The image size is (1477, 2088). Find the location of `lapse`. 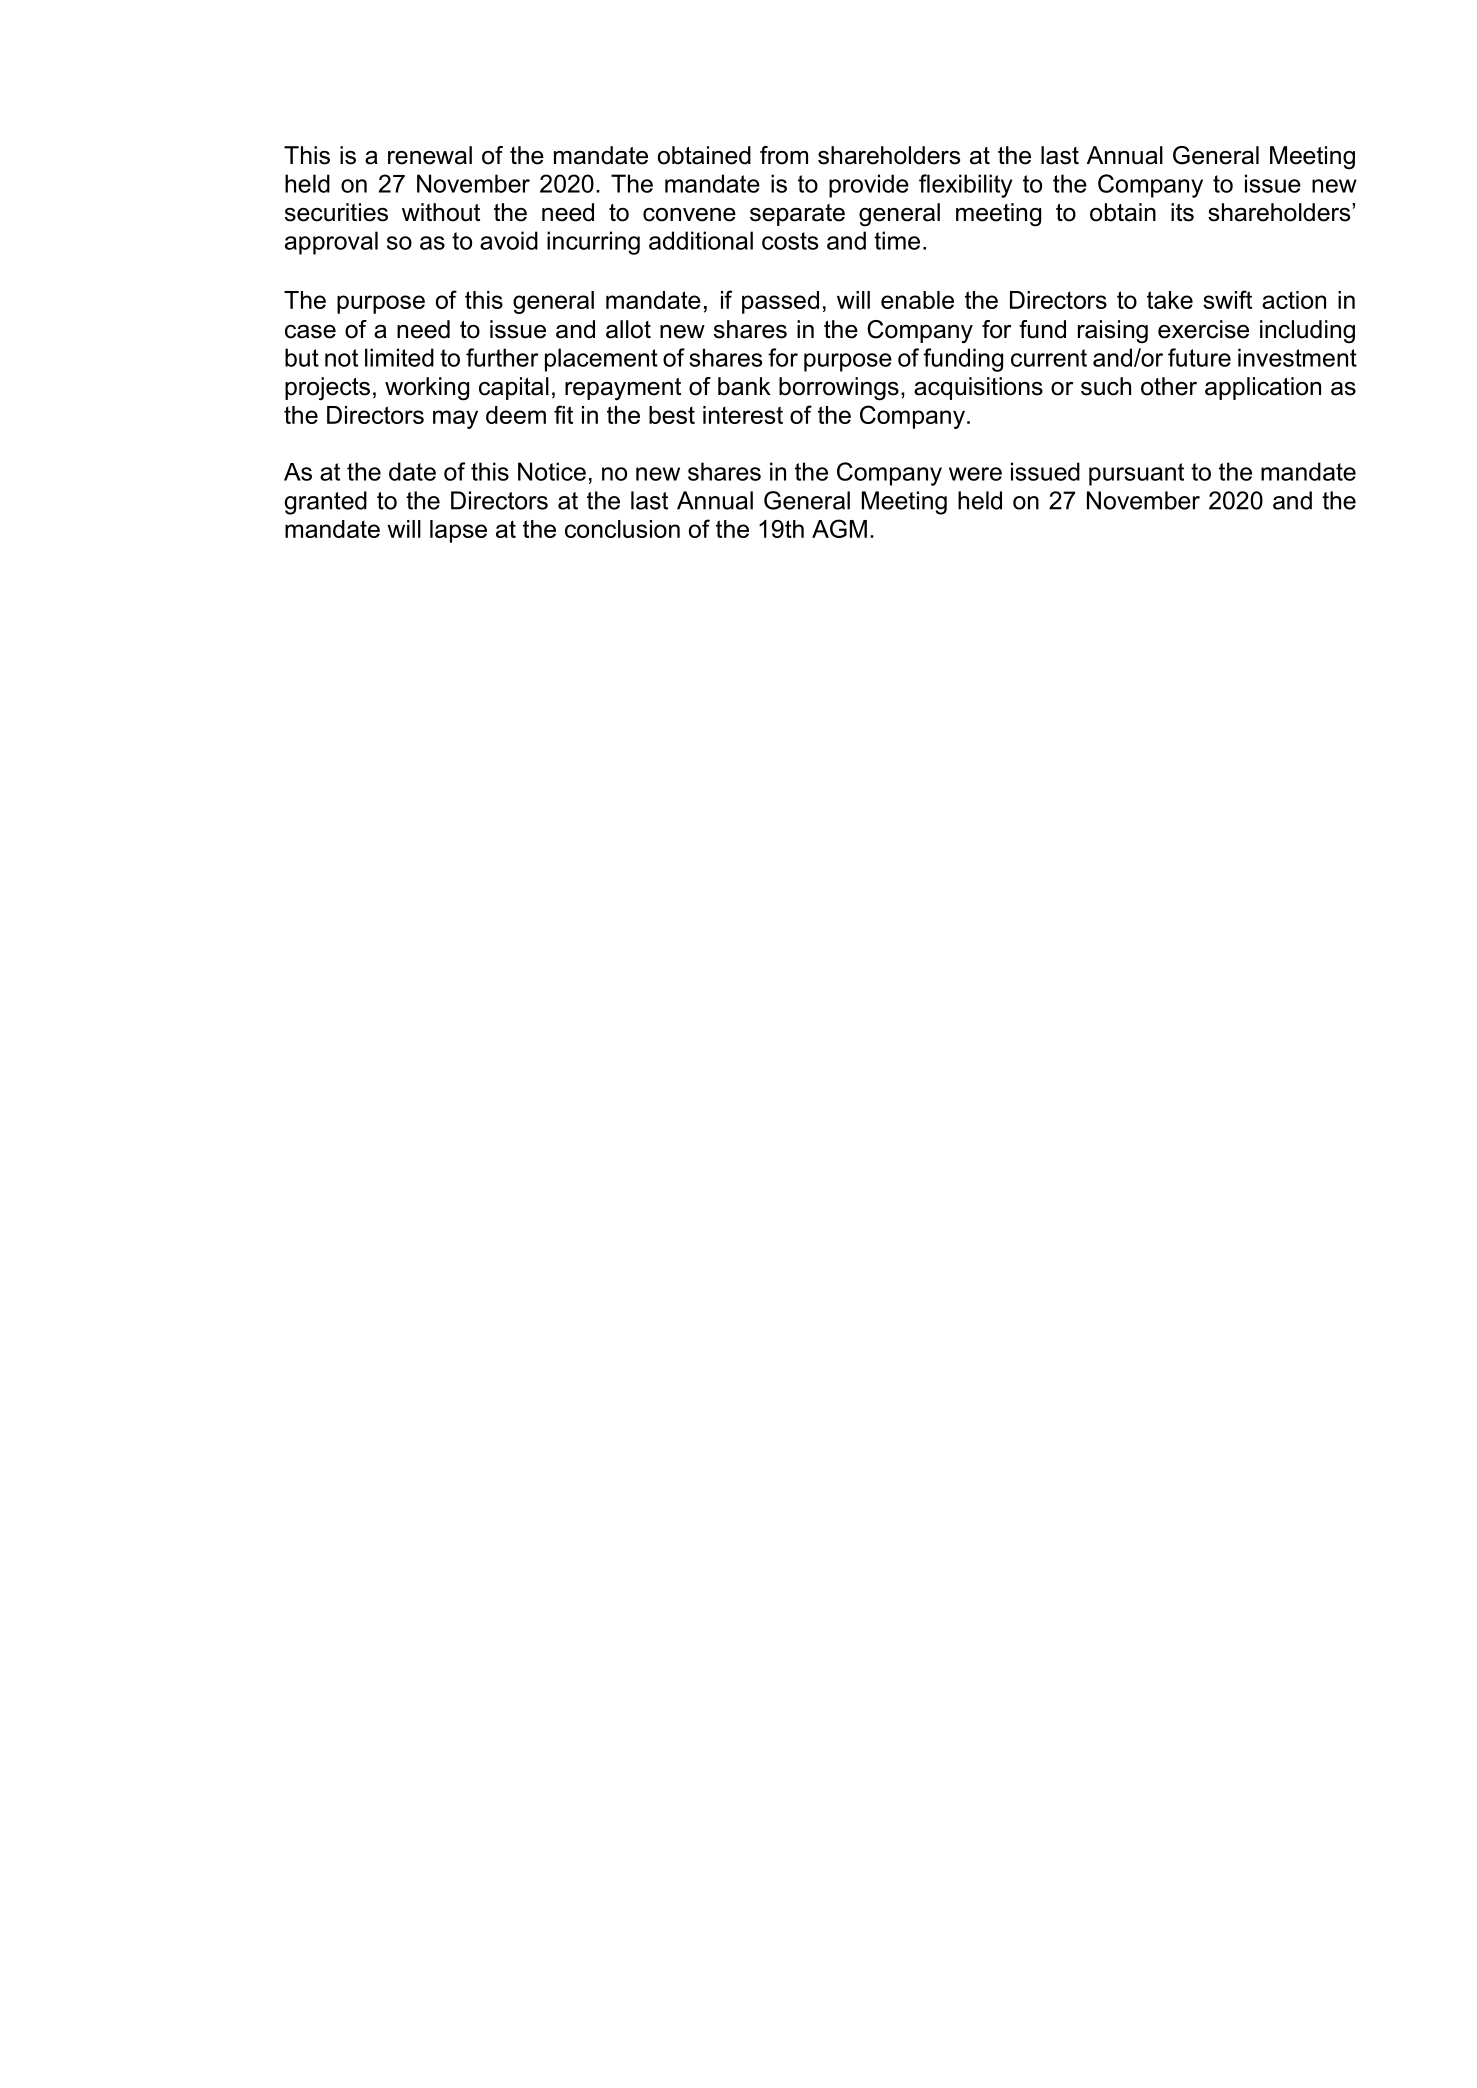

lapse is located at coordinates (458, 531).
